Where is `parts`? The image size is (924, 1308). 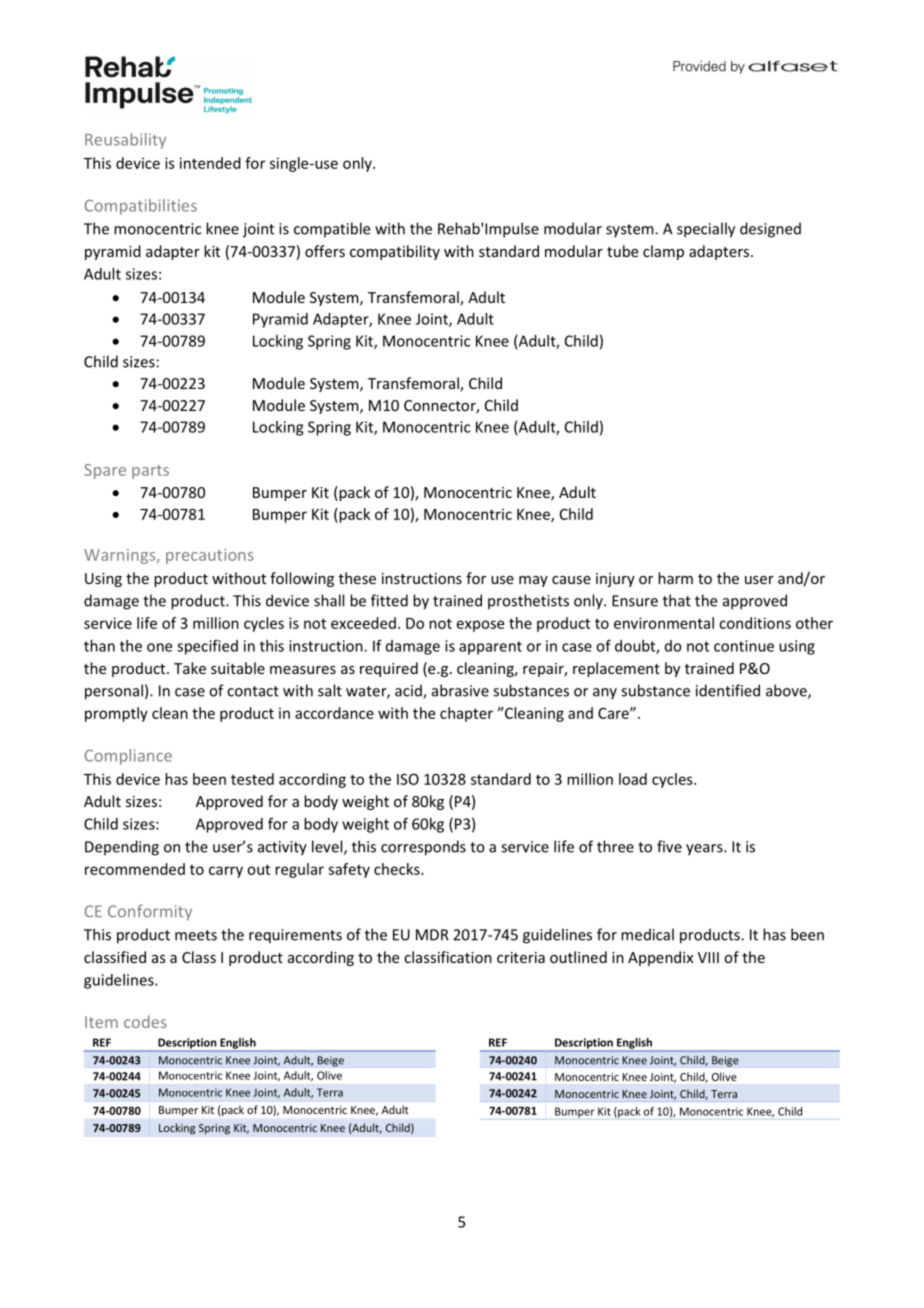 parts is located at coordinates (150, 472).
